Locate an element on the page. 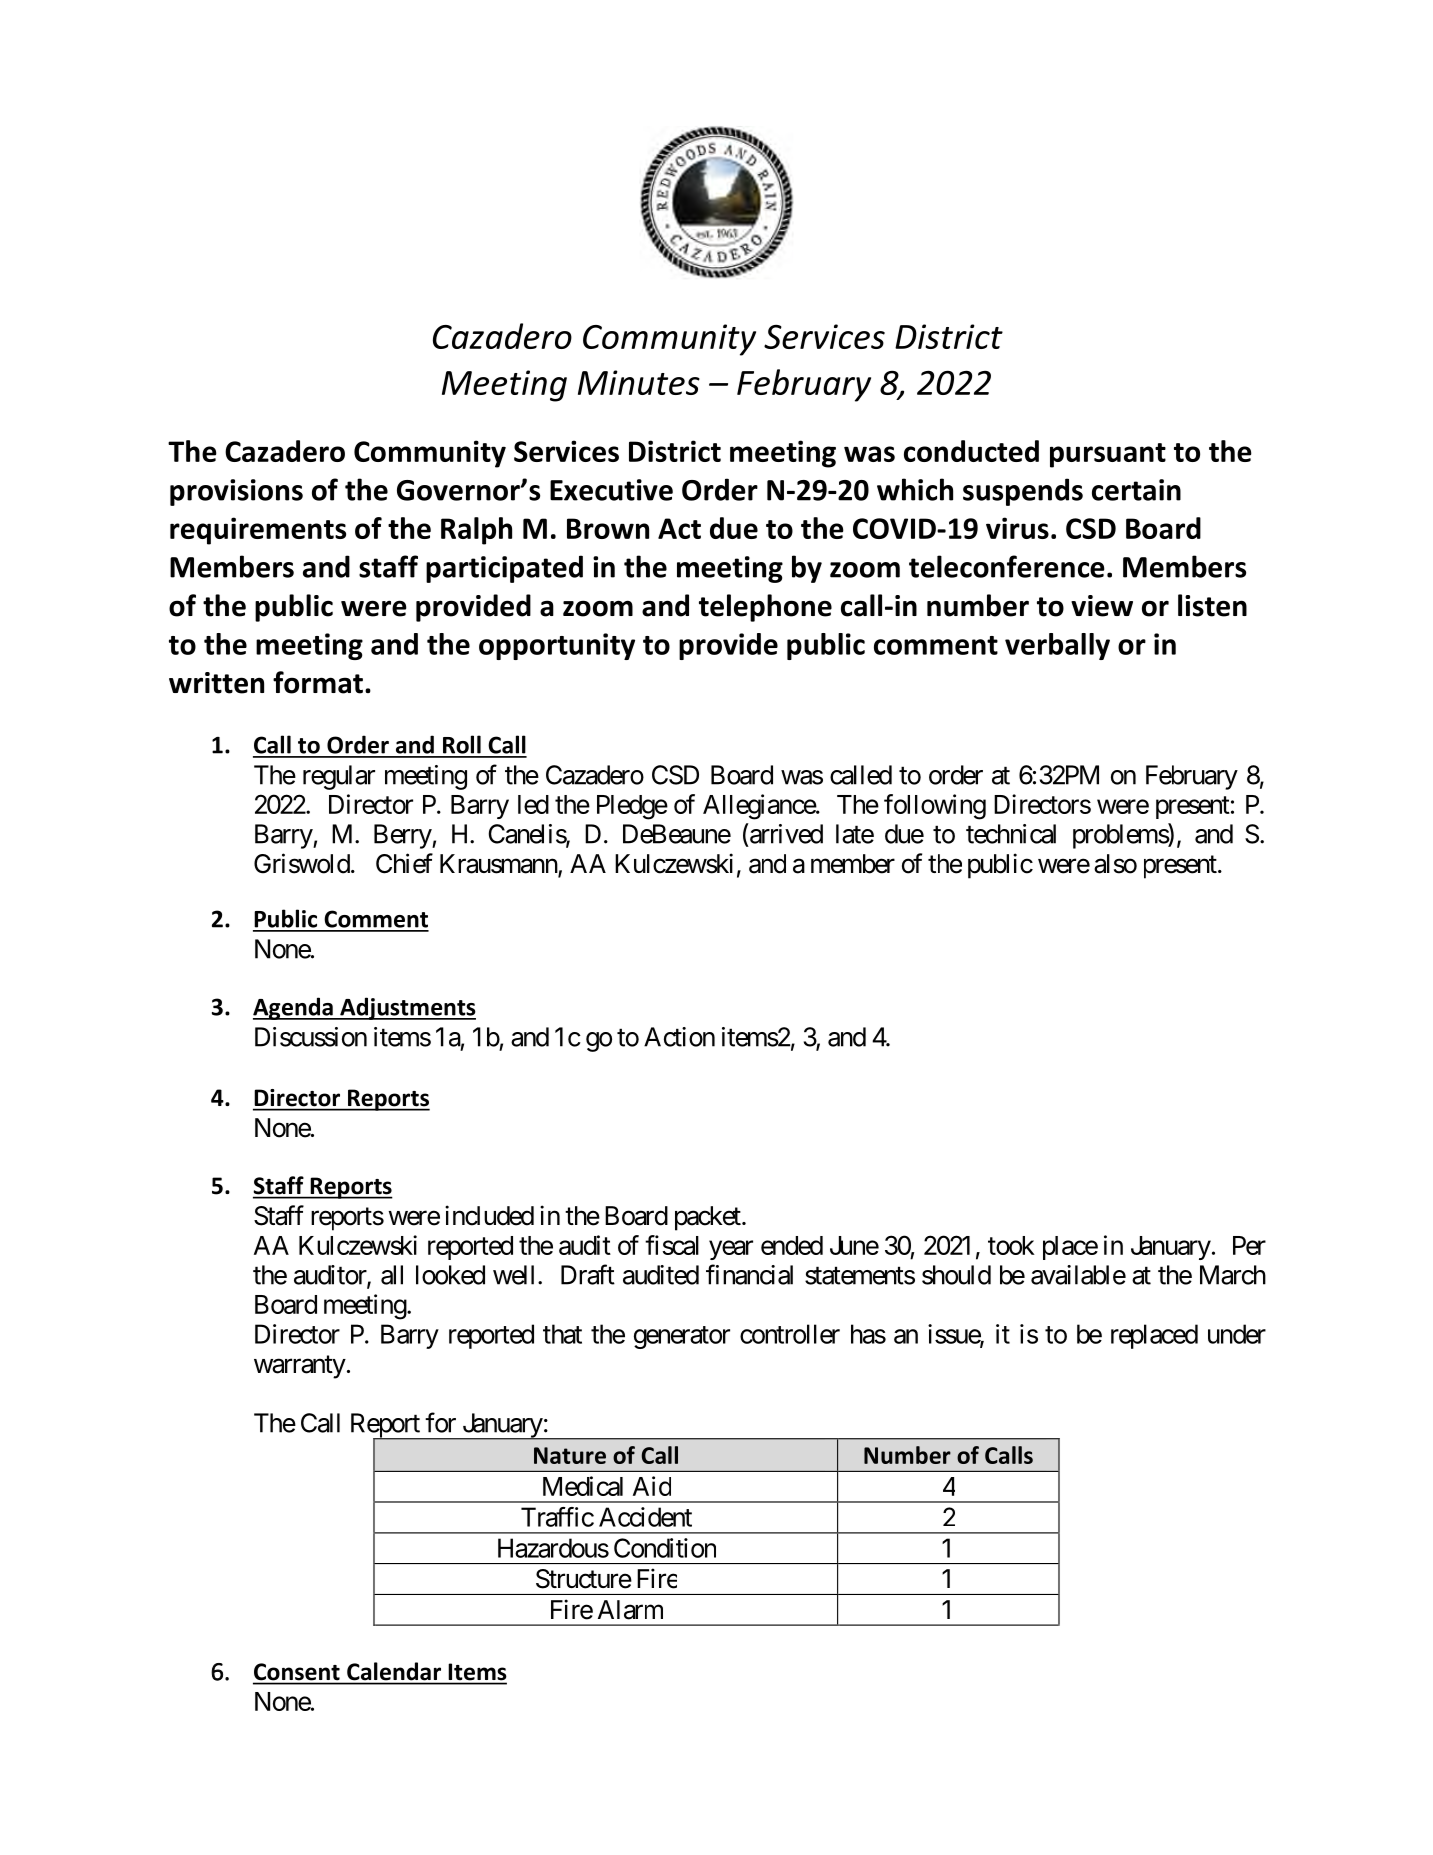 Image resolution: width=1433 pixels, height=1855 pixels. technical is located at coordinates (1011, 834).
